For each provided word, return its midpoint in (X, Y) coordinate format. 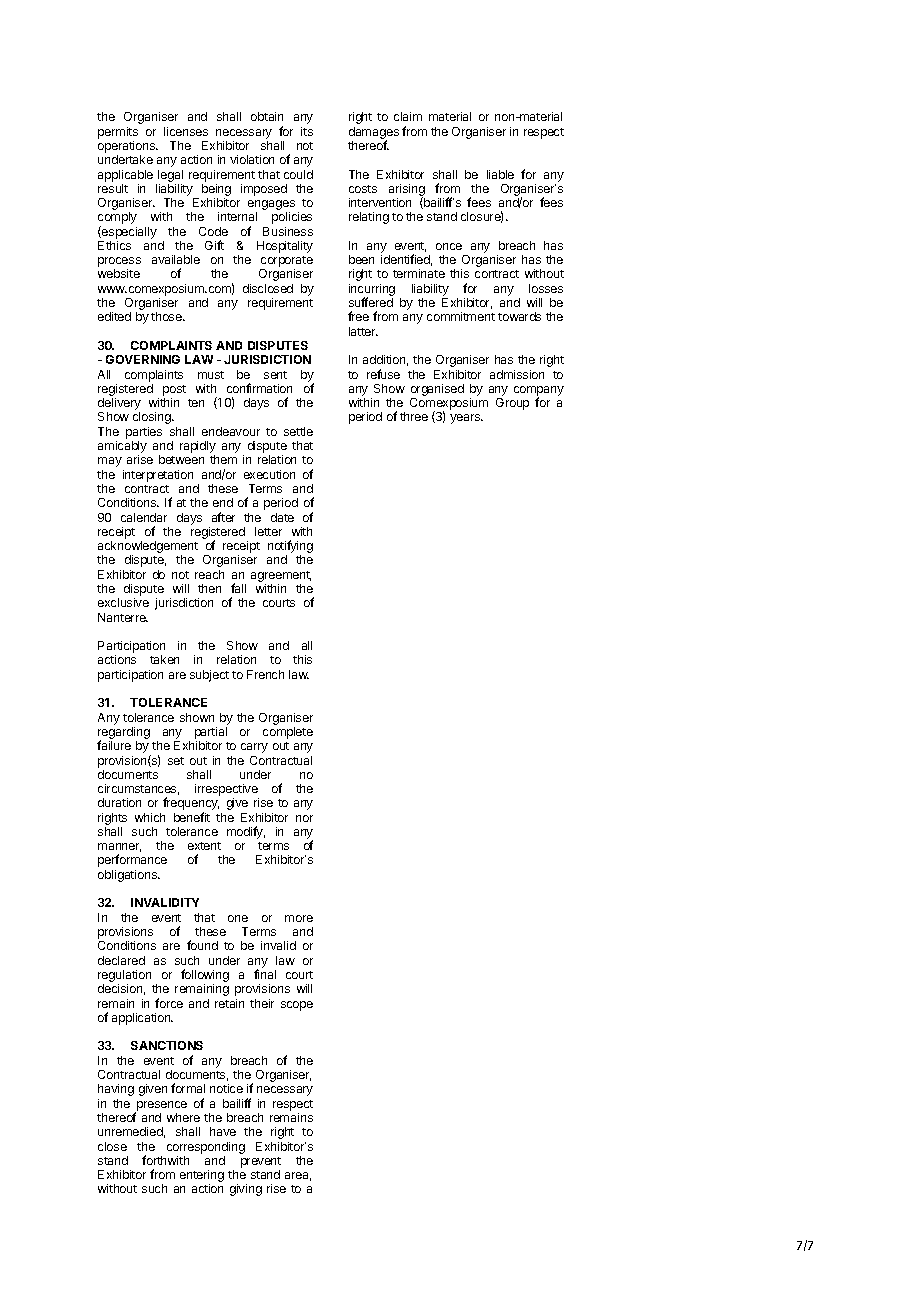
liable (500, 174)
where (183, 1117)
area (298, 1176)
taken (164, 659)
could (298, 174)
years (466, 419)
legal (170, 176)
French (265, 674)
